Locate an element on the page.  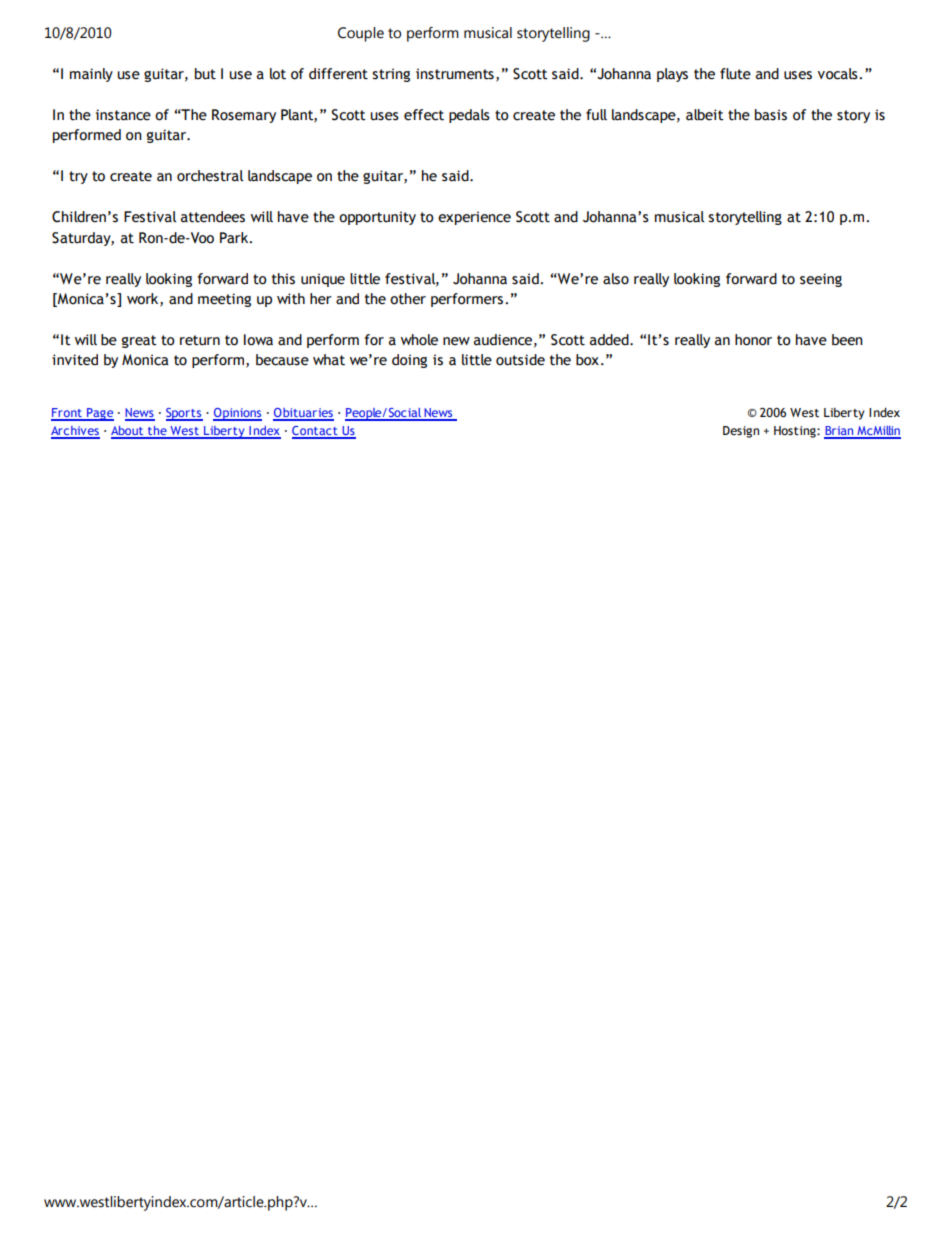
vocals is located at coordinates (839, 74).
